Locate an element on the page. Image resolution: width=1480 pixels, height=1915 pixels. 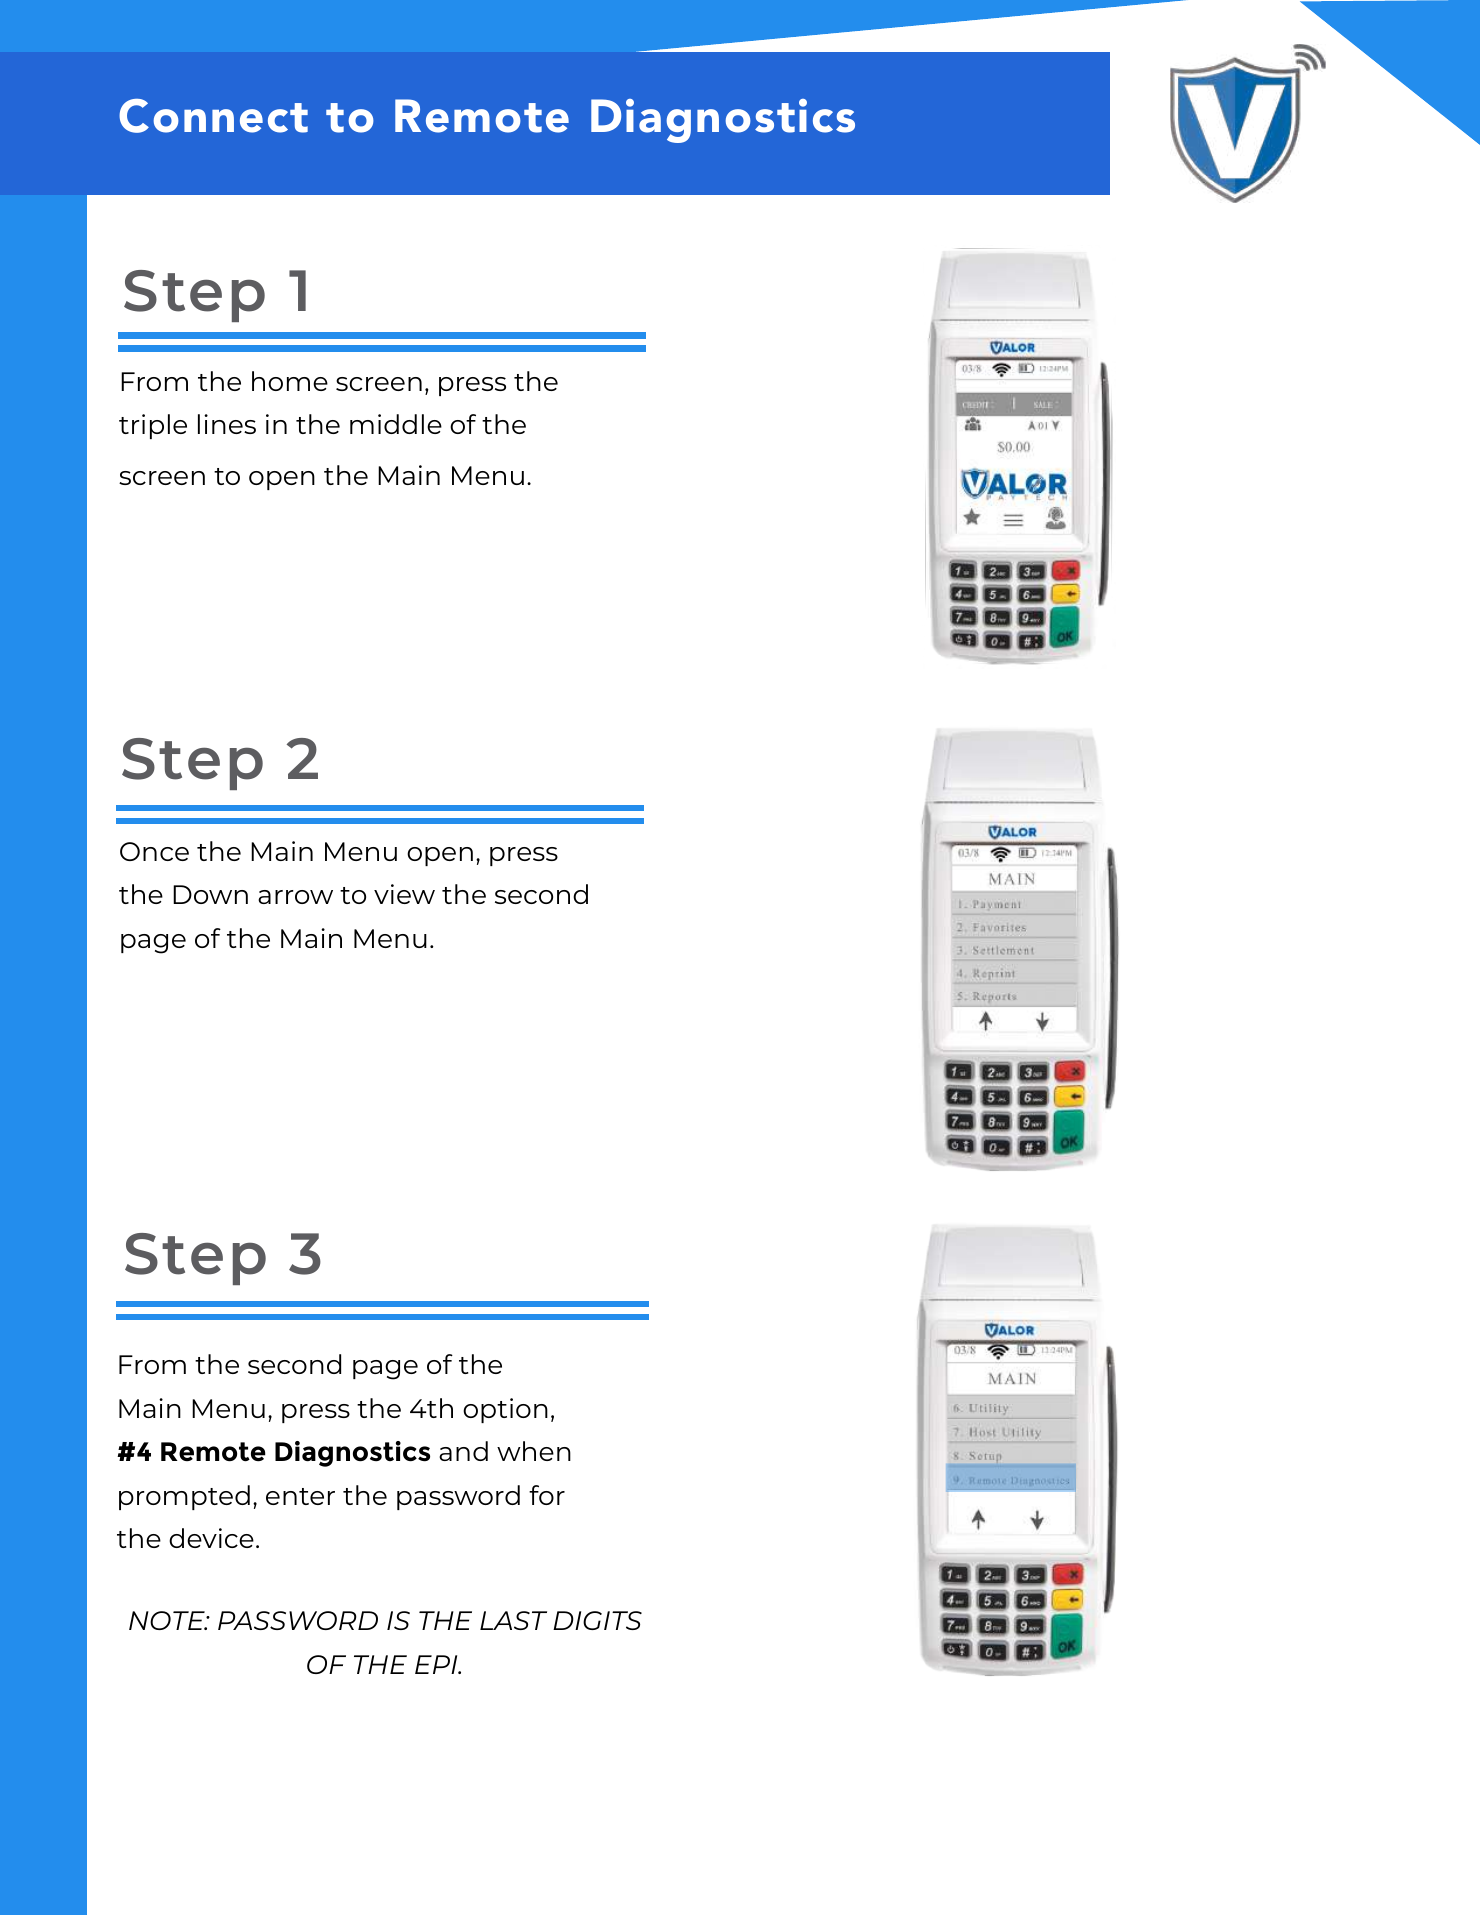
option is located at coordinates (505, 1410).
